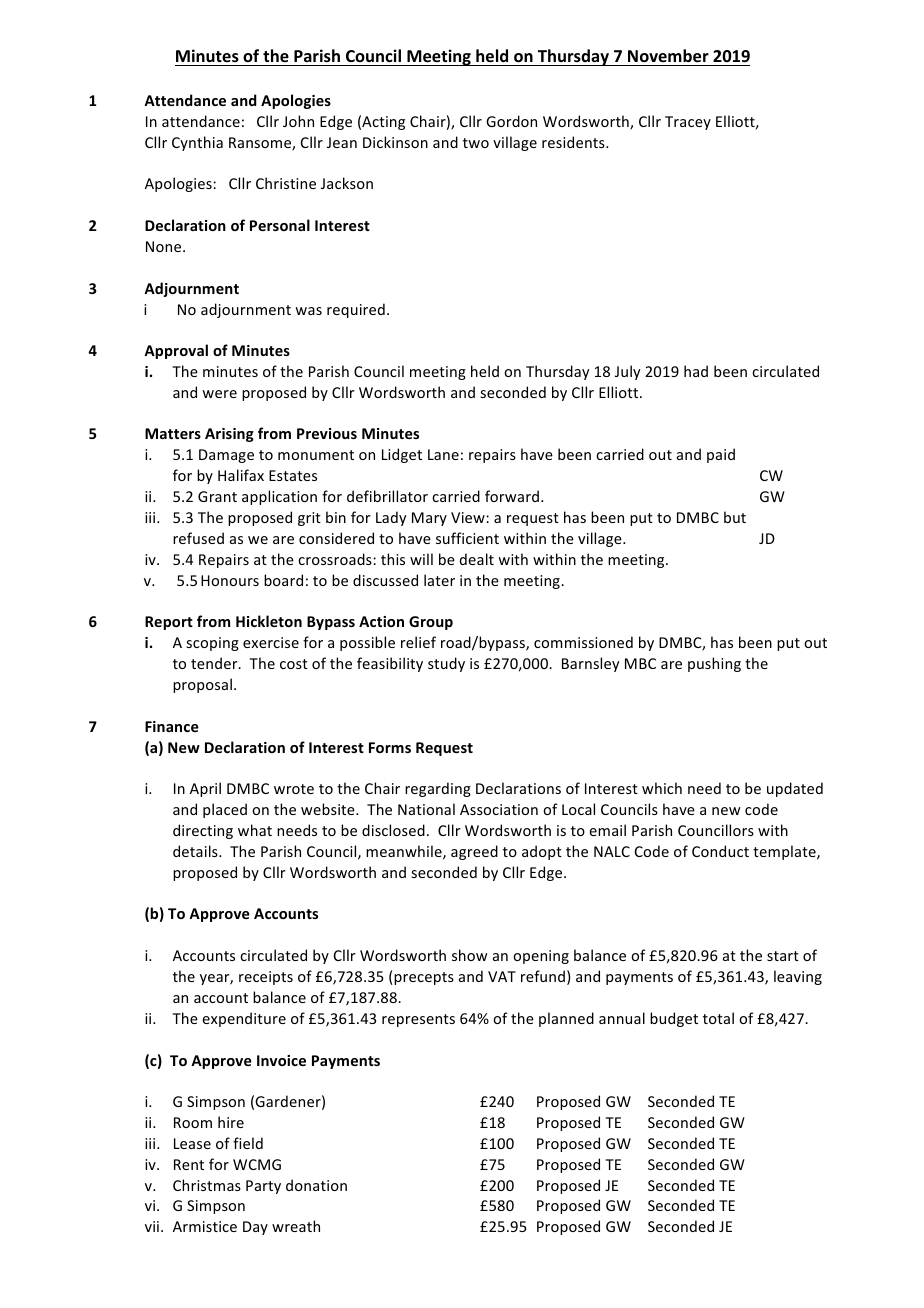 The image size is (924, 1308). I want to click on scoping, so click(212, 644).
